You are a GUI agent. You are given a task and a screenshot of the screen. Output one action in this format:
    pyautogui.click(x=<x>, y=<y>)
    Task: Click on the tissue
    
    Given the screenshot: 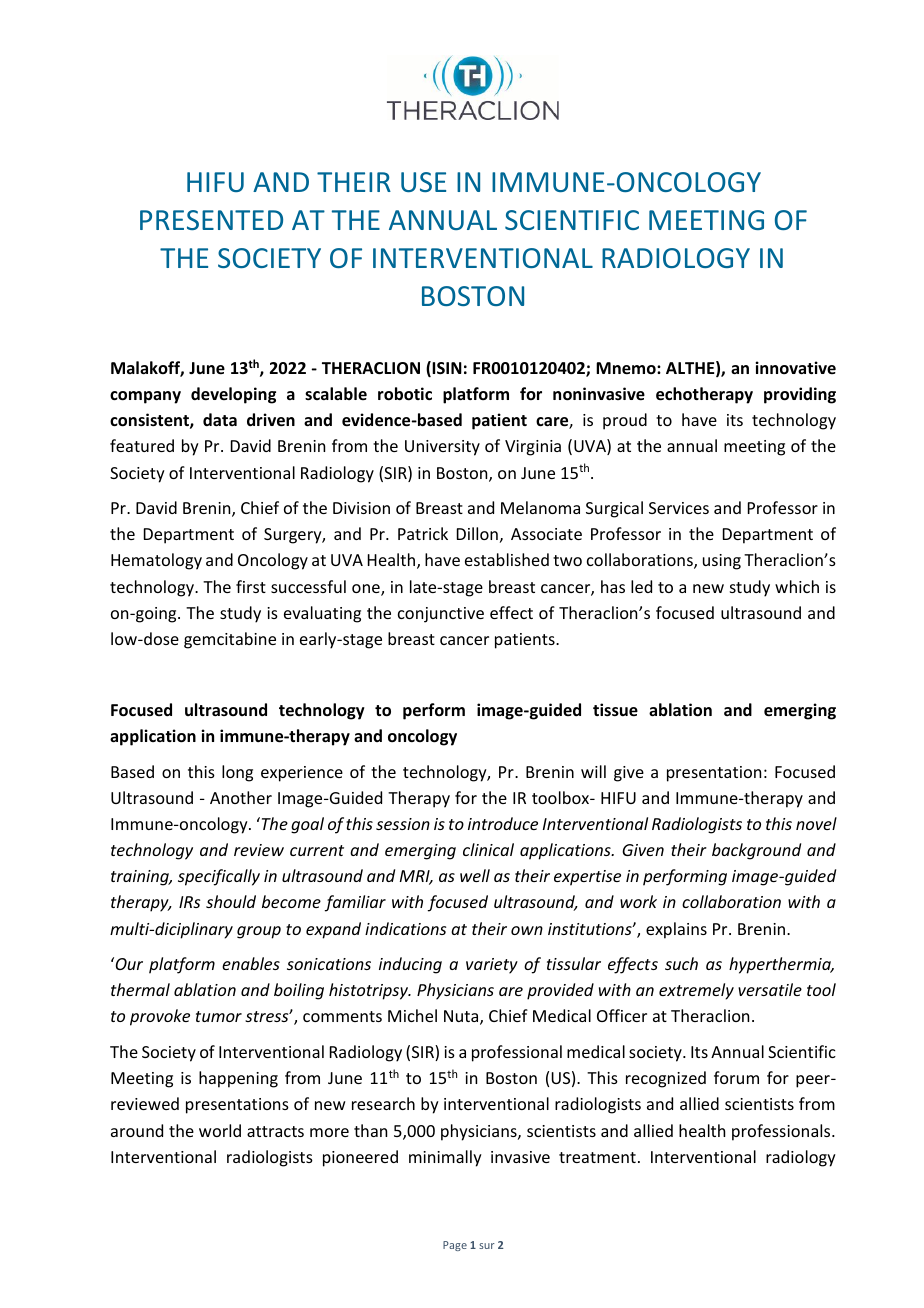 What is the action you would take?
    pyautogui.click(x=615, y=710)
